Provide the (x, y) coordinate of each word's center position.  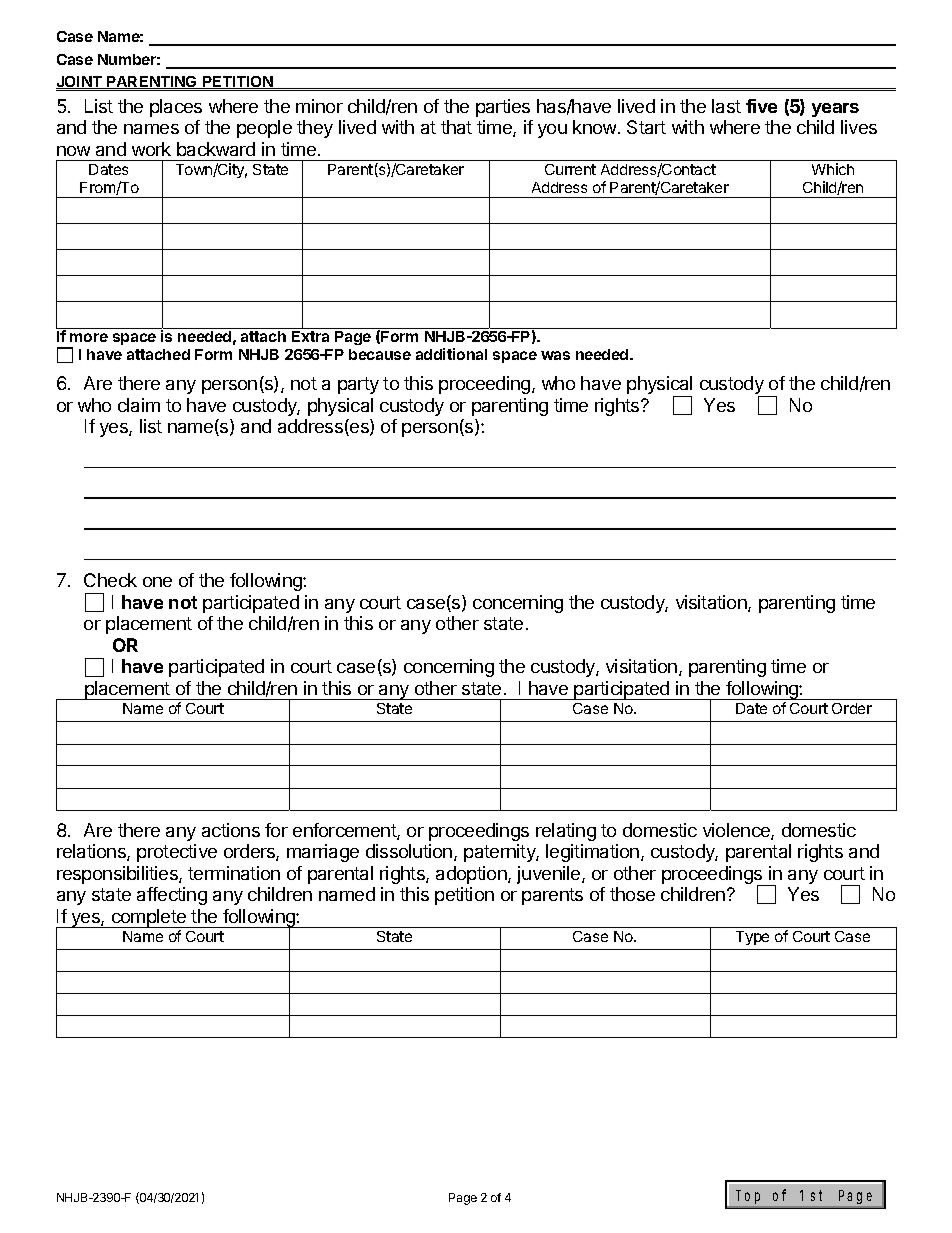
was (555, 355)
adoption (472, 875)
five (761, 106)
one (157, 582)
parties (503, 108)
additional (451, 354)
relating (566, 832)
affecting (172, 896)
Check (110, 580)
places (176, 108)
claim (139, 405)
